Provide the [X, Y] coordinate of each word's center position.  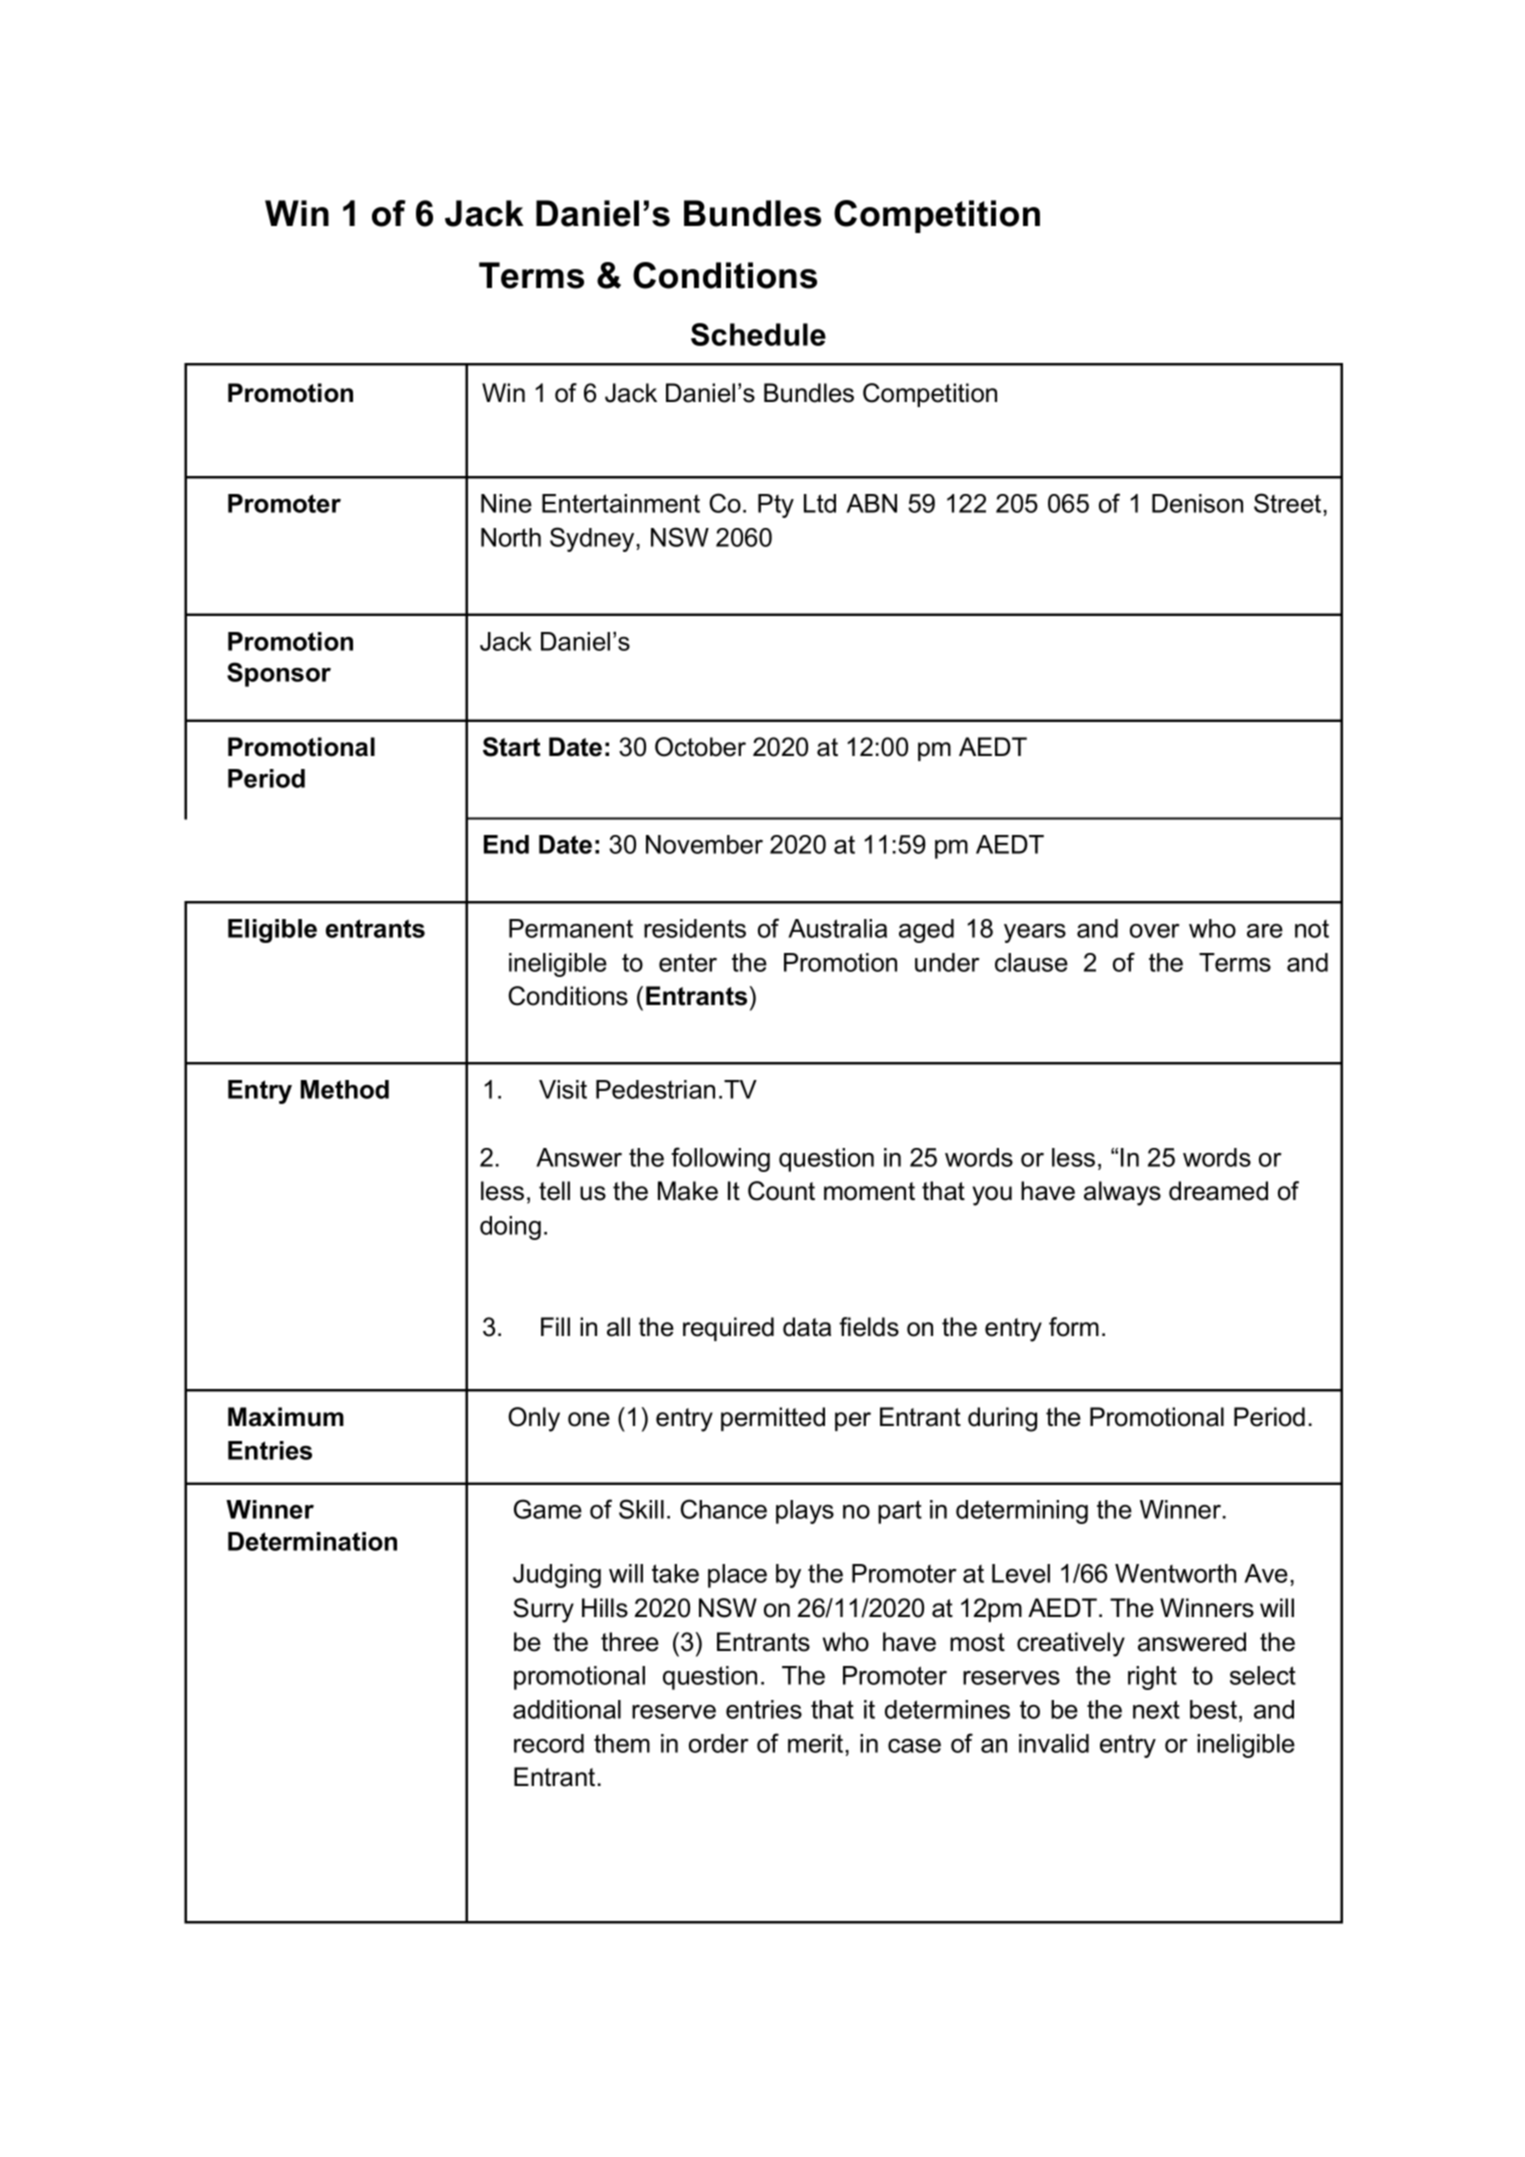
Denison [1197, 503]
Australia [837, 928]
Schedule [758, 334]
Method [345, 1089]
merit [817, 1743]
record [549, 1743]
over [1155, 931]
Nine [506, 503]
